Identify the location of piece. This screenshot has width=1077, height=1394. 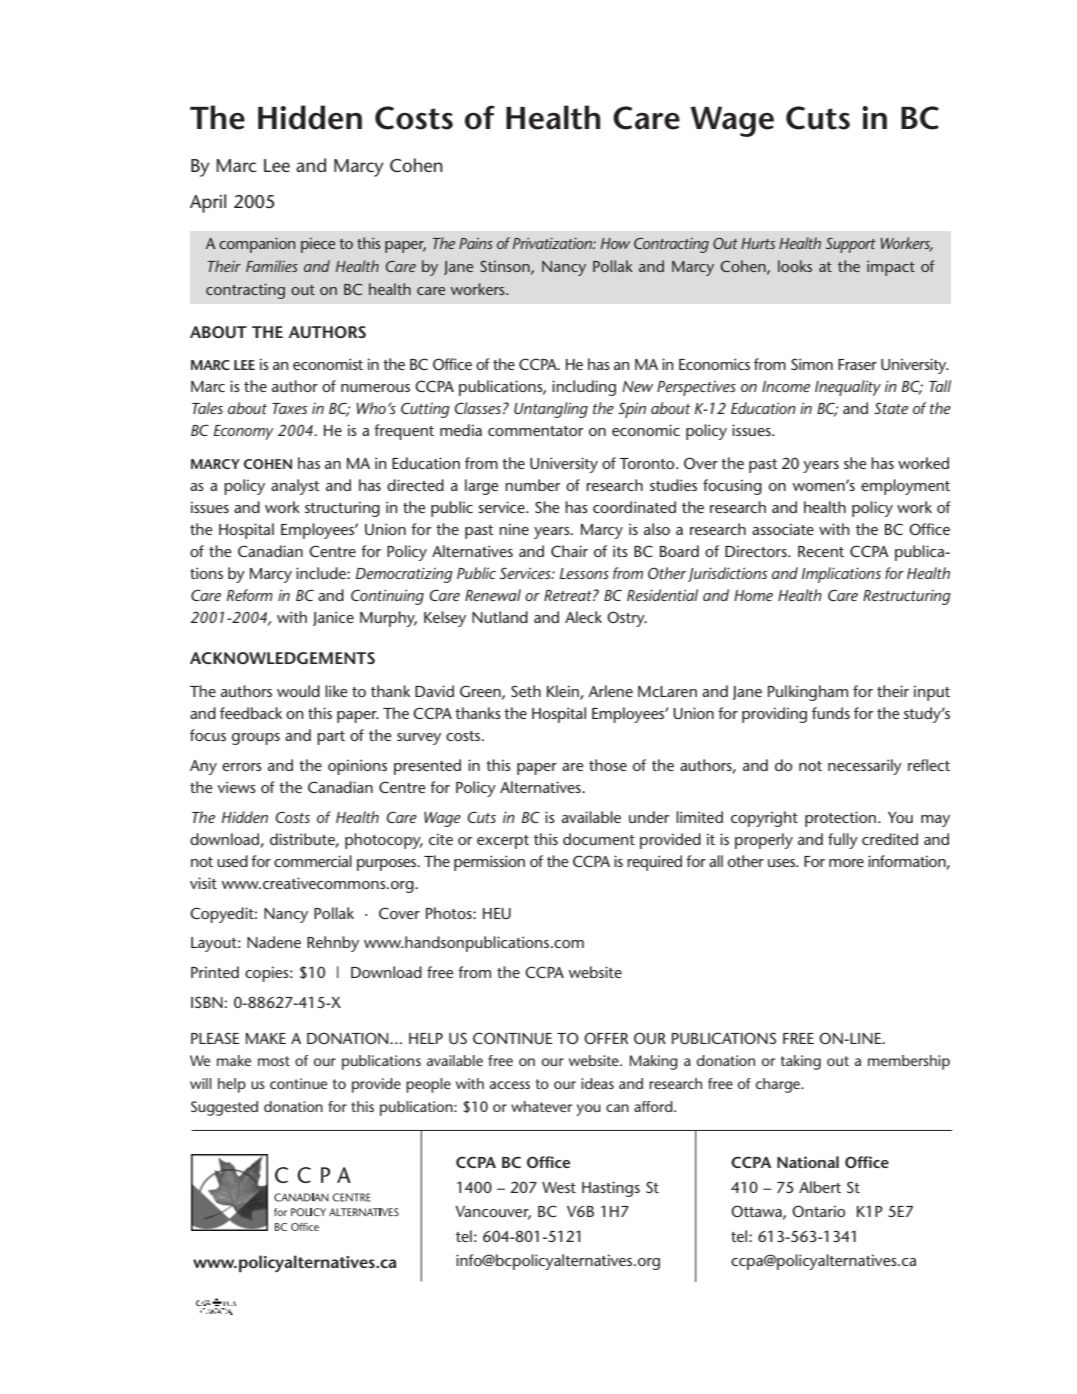
(318, 245).
